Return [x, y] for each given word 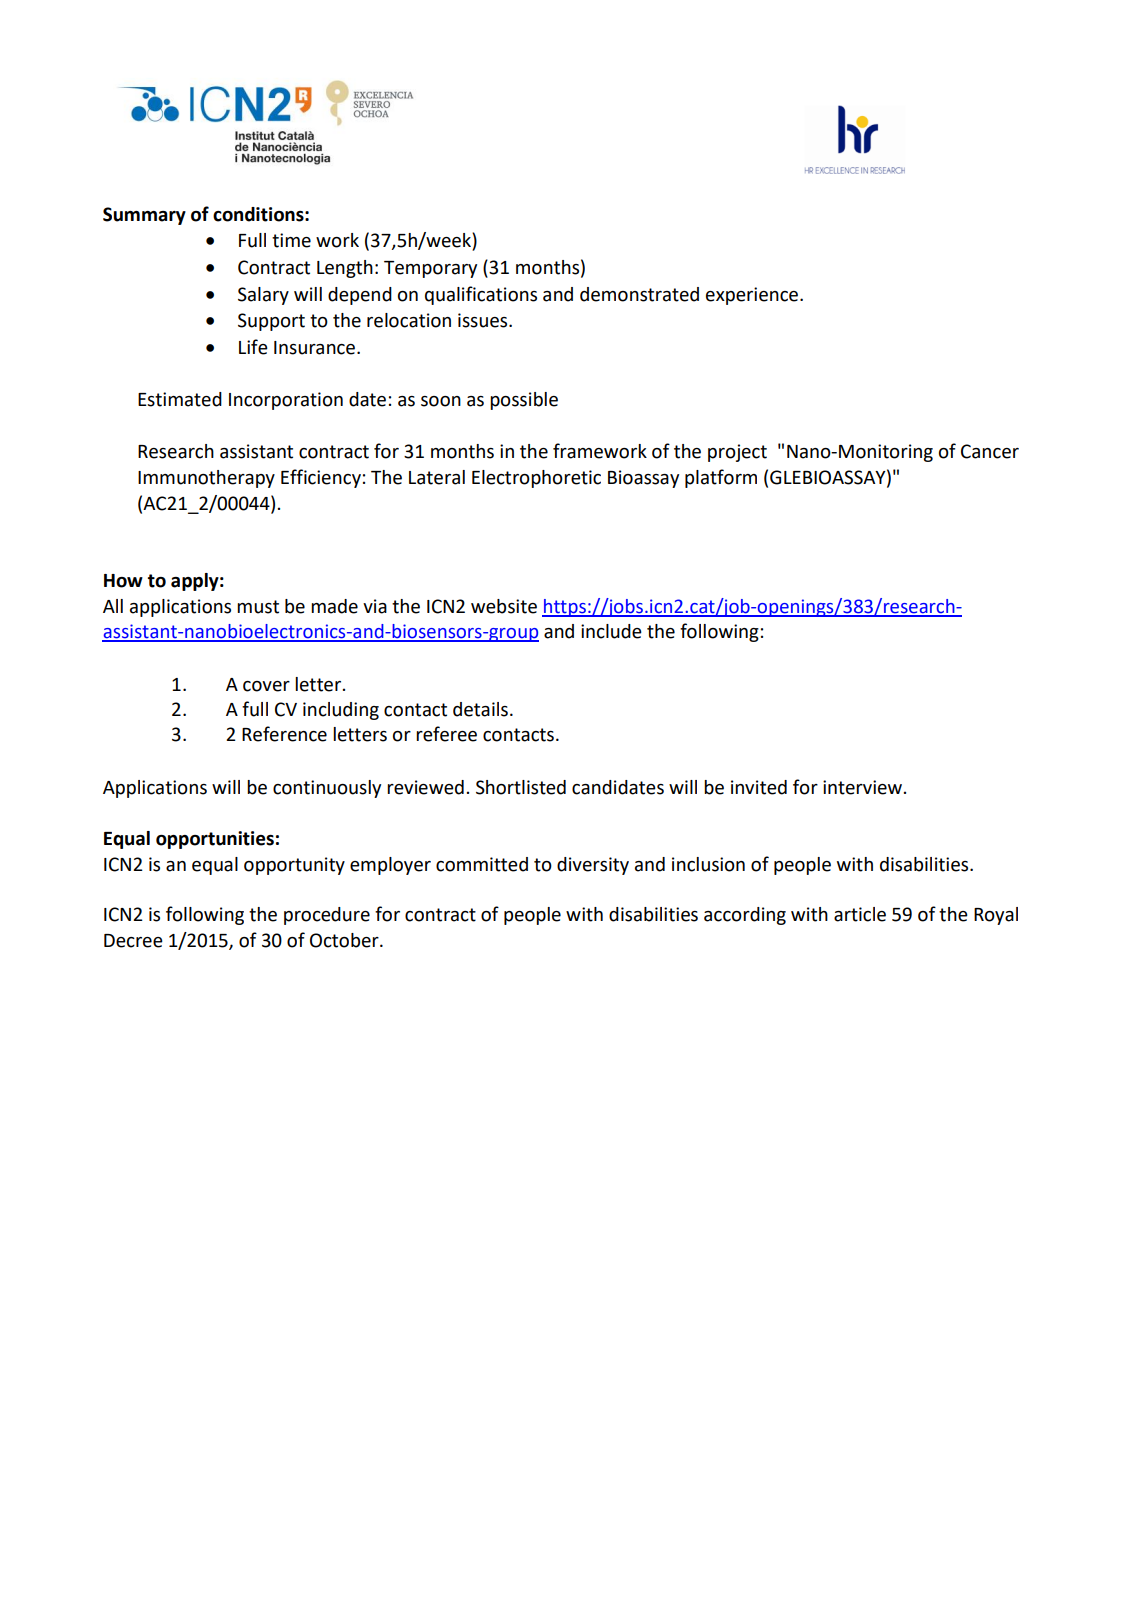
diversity [593, 866]
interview [862, 787]
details [480, 709]
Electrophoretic [536, 479]
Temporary [430, 269]
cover [266, 686]
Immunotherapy [206, 479]
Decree [133, 941]
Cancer [990, 451]
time [291, 240]
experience [752, 296]
